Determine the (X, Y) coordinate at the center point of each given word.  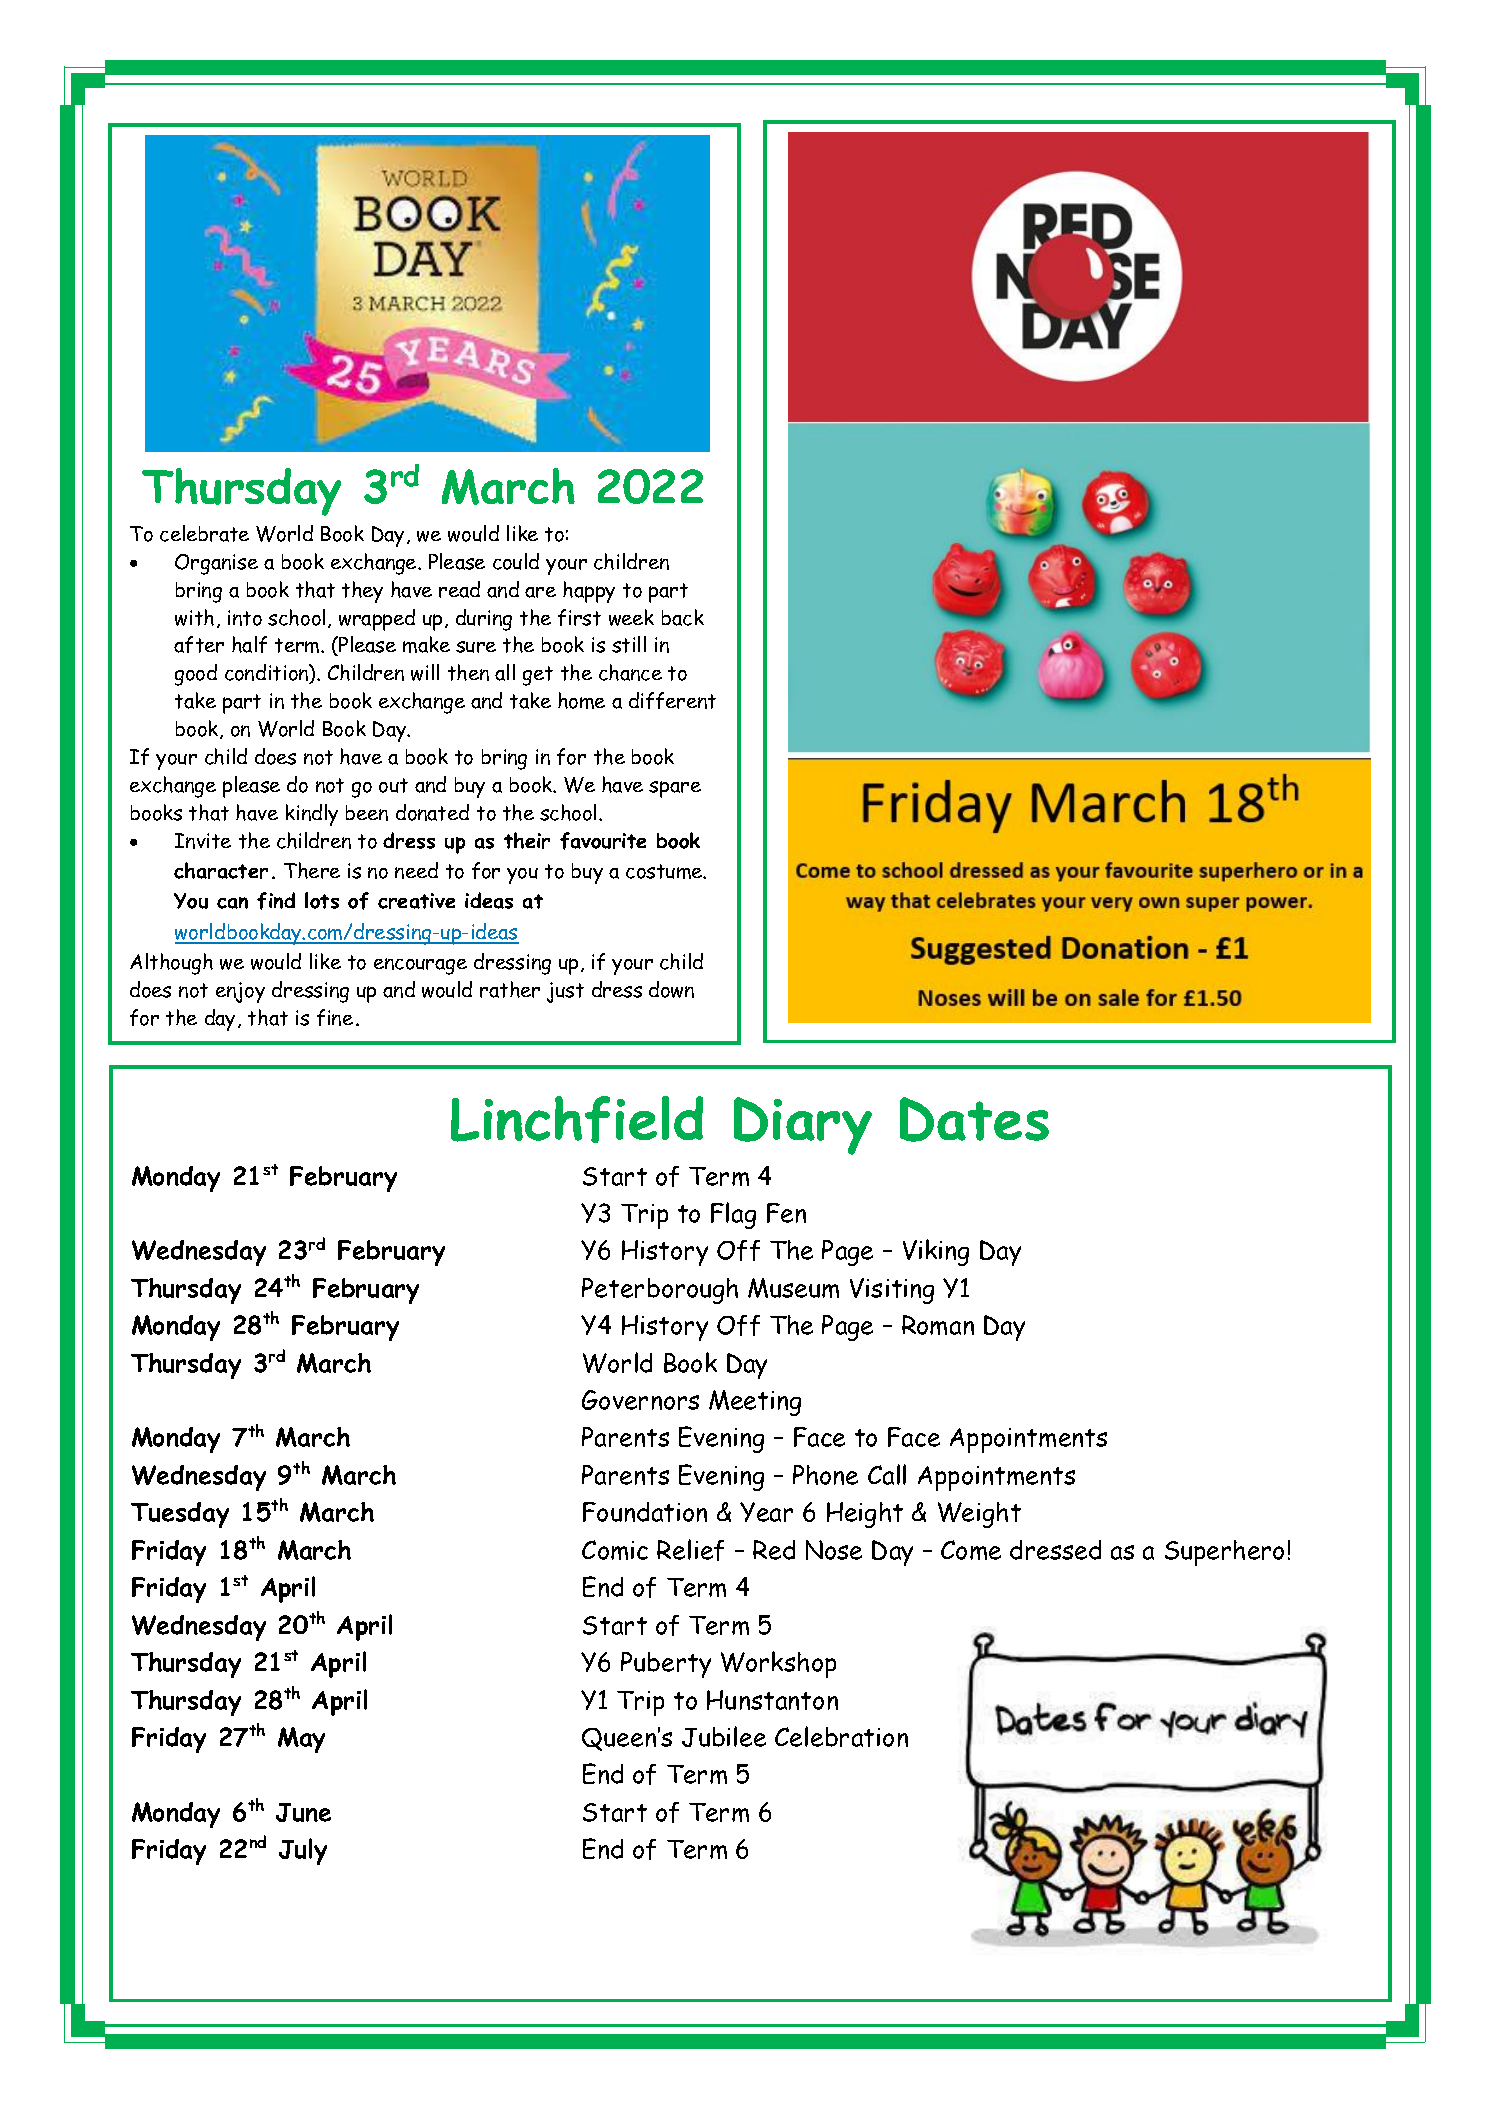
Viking (936, 1252)
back (683, 617)
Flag (733, 1215)
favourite (603, 841)
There (312, 870)
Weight (979, 1515)
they (362, 592)
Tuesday (180, 1515)
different (672, 700)
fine (335, 1017)
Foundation (645, 1512)
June (303, 1812)
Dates (974, 1119)
